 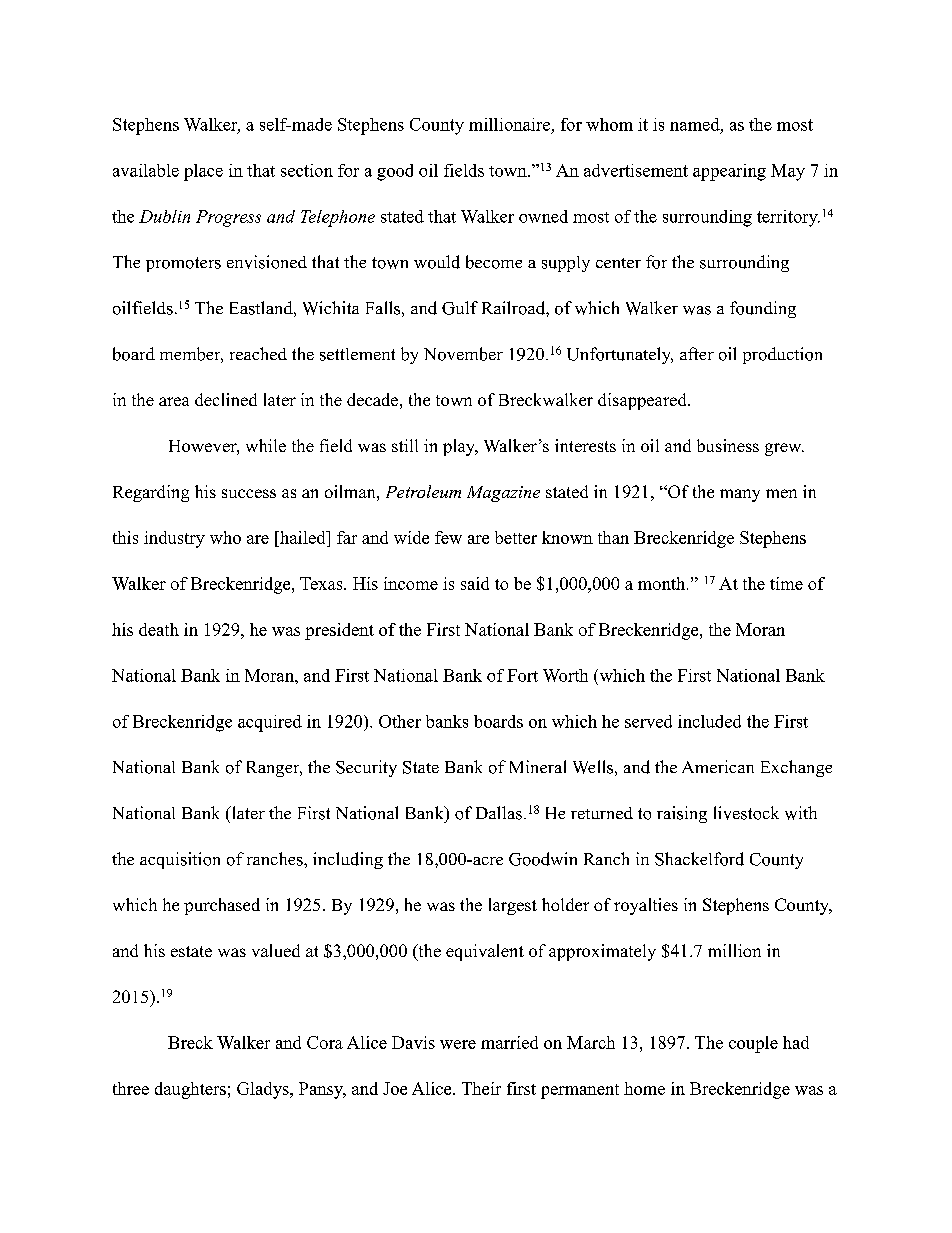 What do you see at coordinates (159, 629) in the screenshot?
I see `death` at bounding box center [159, 629].
